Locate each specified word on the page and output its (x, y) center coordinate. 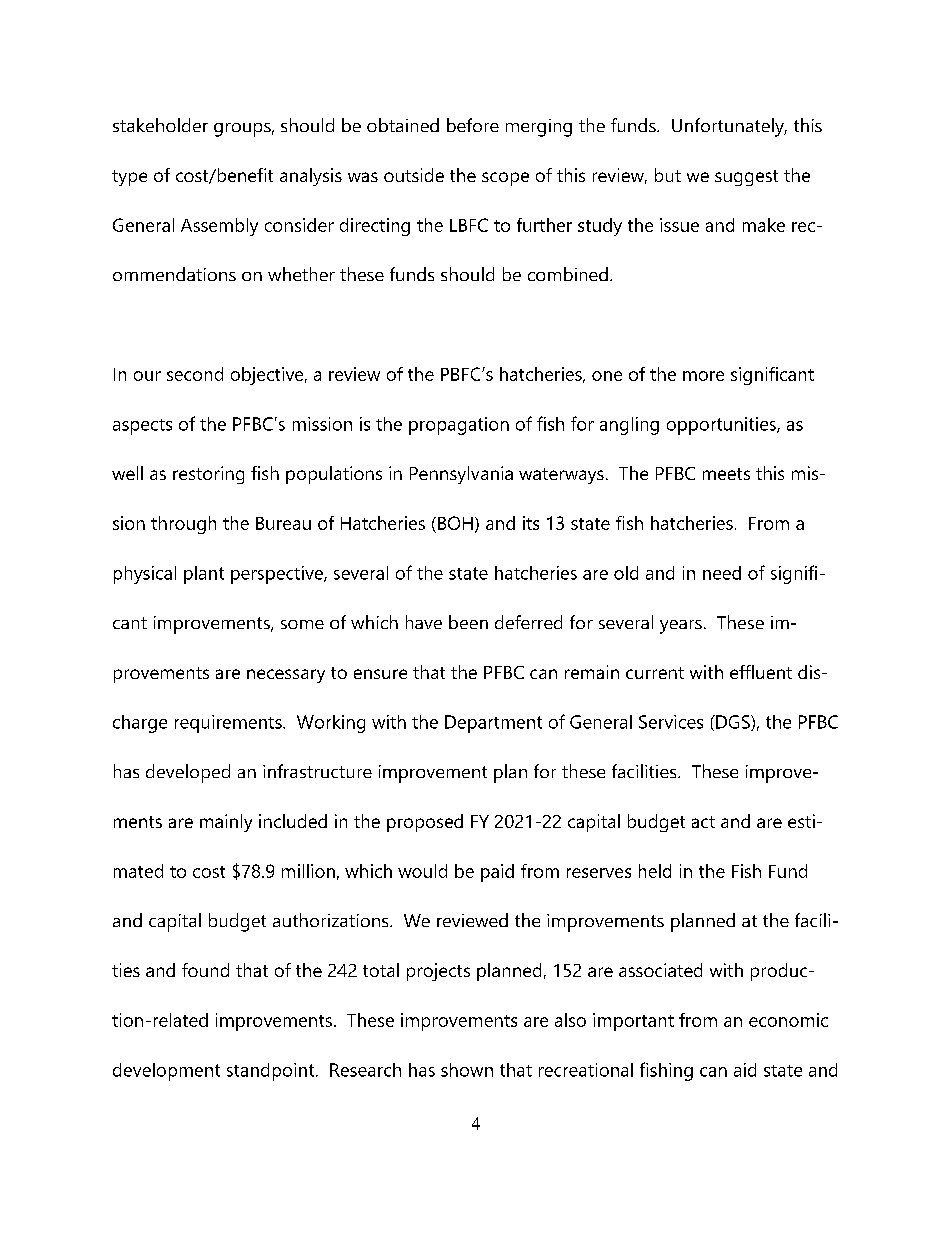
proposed (425, 823)
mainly (226, 823)
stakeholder (160, 125)
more (703, 376)
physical (145, 575)
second (195, 374)
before (473, 125)
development (166, 1072)
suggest (746, 178)
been (468, 622)
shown (467, 1070)
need (722, 573)
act (703, 822)
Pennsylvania (461, 475)
